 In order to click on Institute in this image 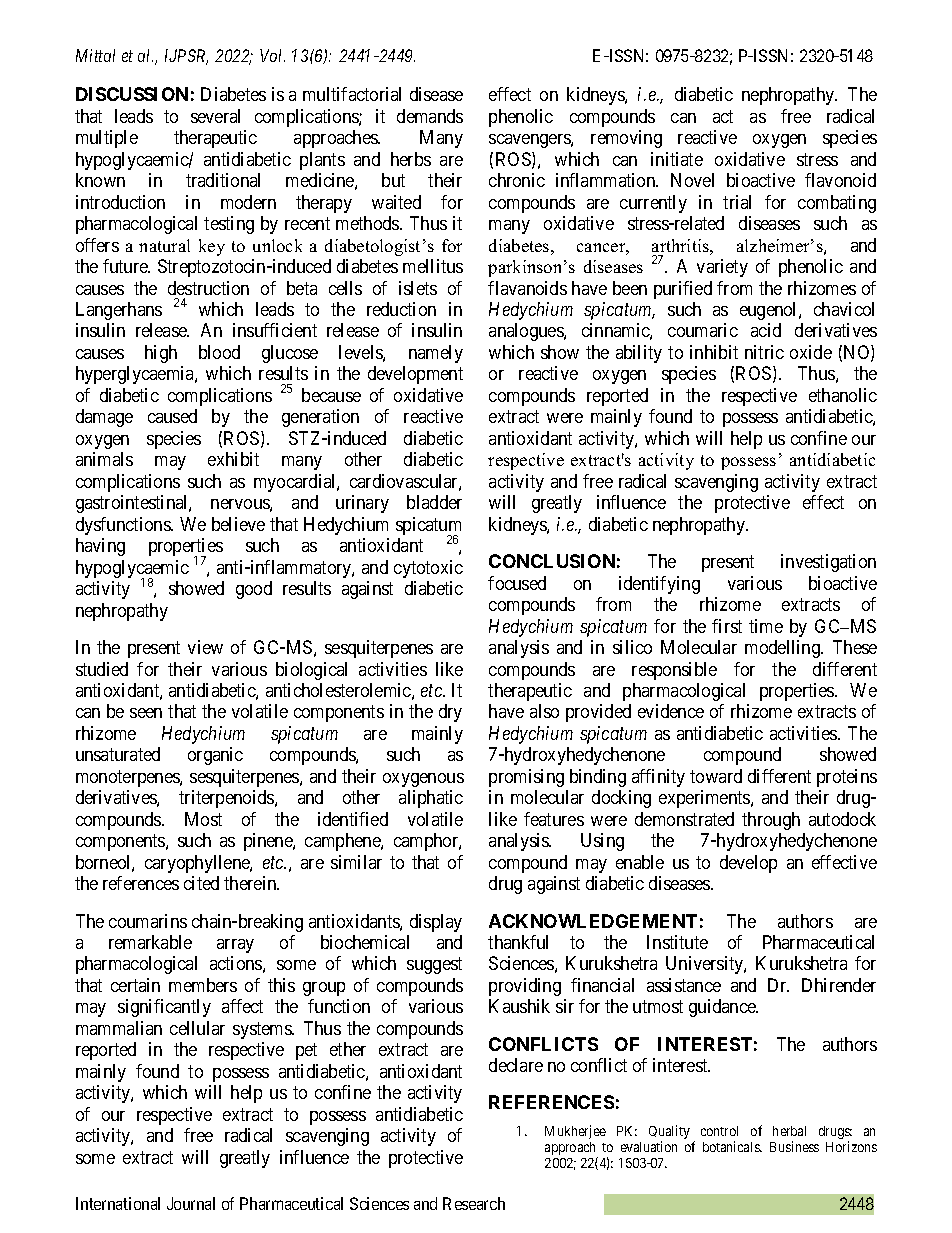, I will do `click(677, 942)`.
